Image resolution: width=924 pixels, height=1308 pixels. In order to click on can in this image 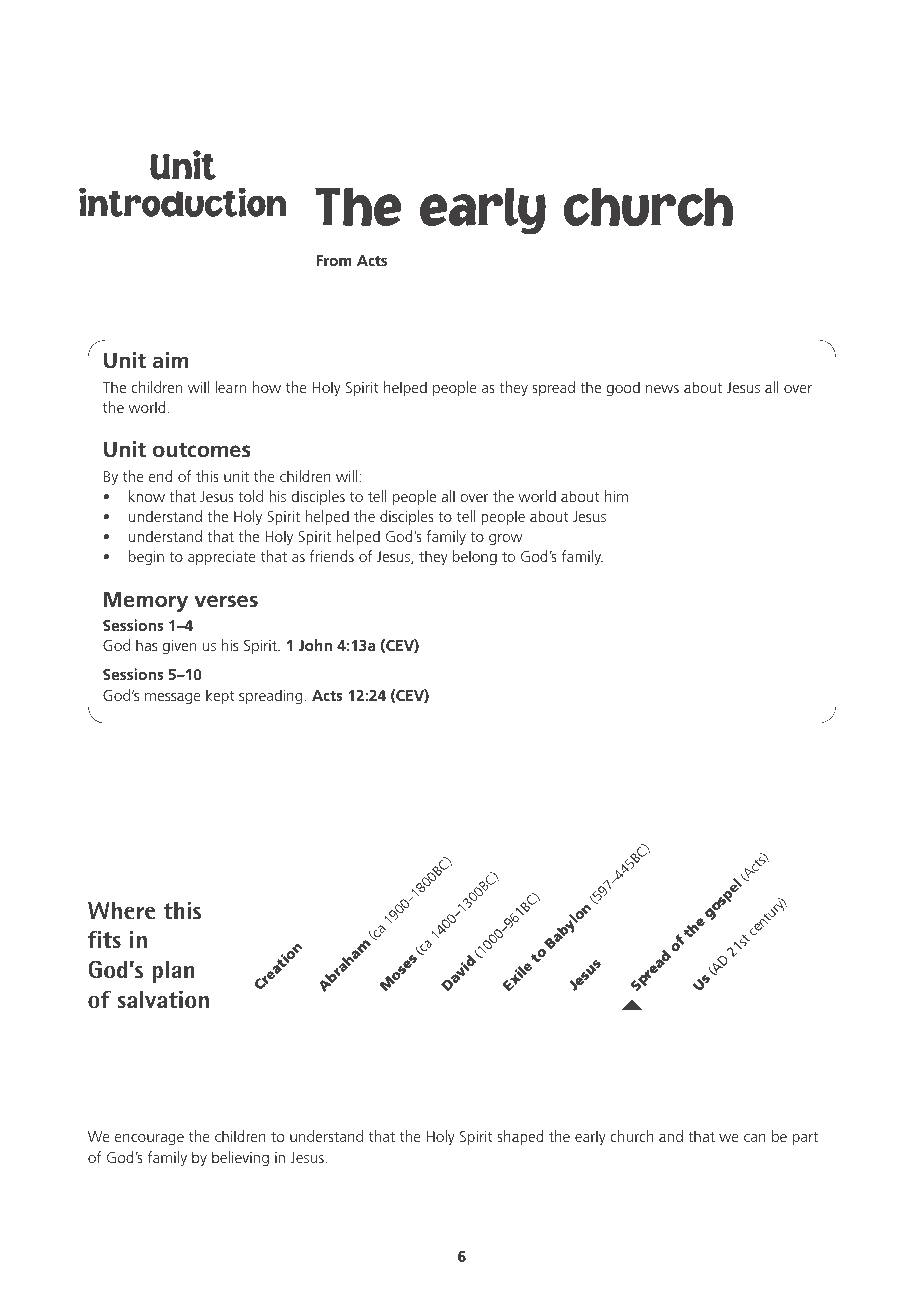, I will do `click(755, 1138)`.
